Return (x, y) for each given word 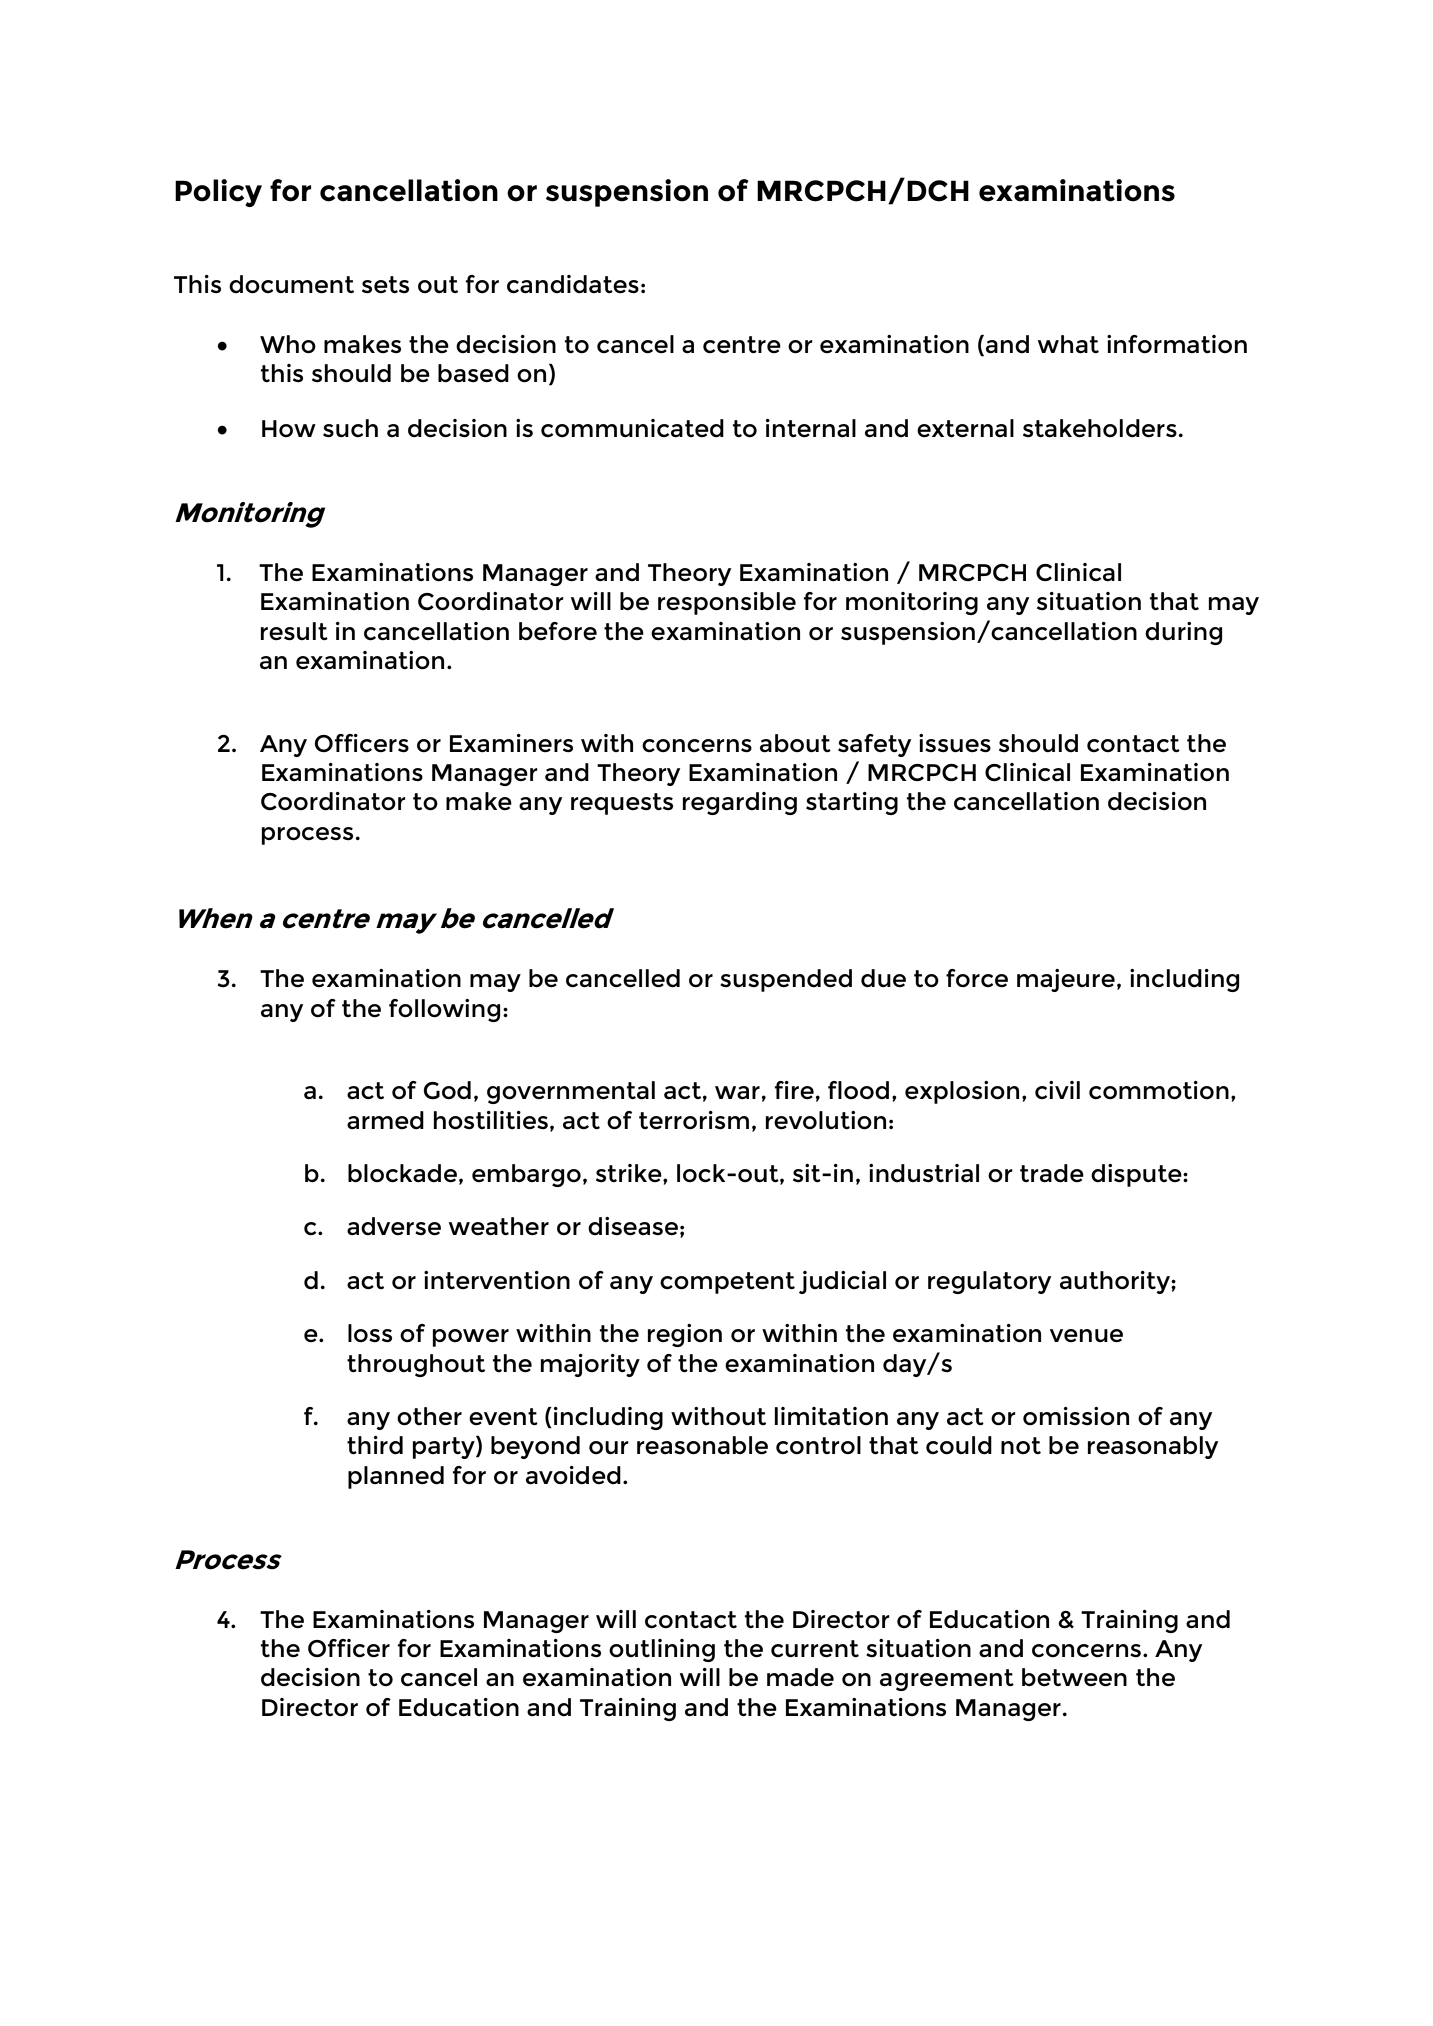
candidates (573, 284)
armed (385, 1120)
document (291, 284)
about (795, 743)
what (1068, 344)
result (294, 631)
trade (1052, 1173)
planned (396, 1477)
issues (955, 743)
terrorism (694, 1120)
